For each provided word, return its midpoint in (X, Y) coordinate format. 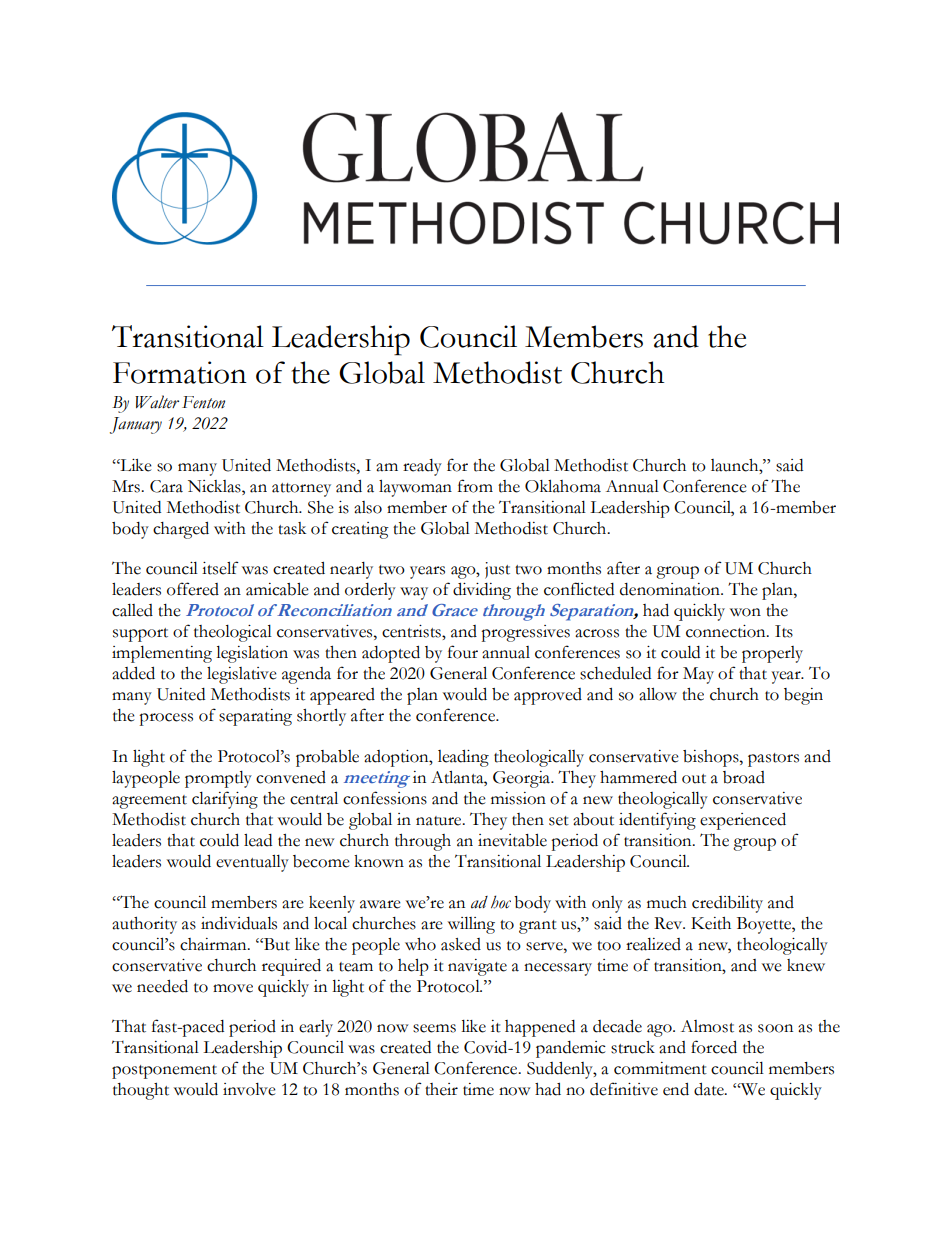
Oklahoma (563, 486)
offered (193, 589)
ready (422, 467)
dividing (482, 591)
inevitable (512, 840)
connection (727, 631)
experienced (743, 821)
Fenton (203, 402)
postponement (164, 1072)
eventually (252, 863)
